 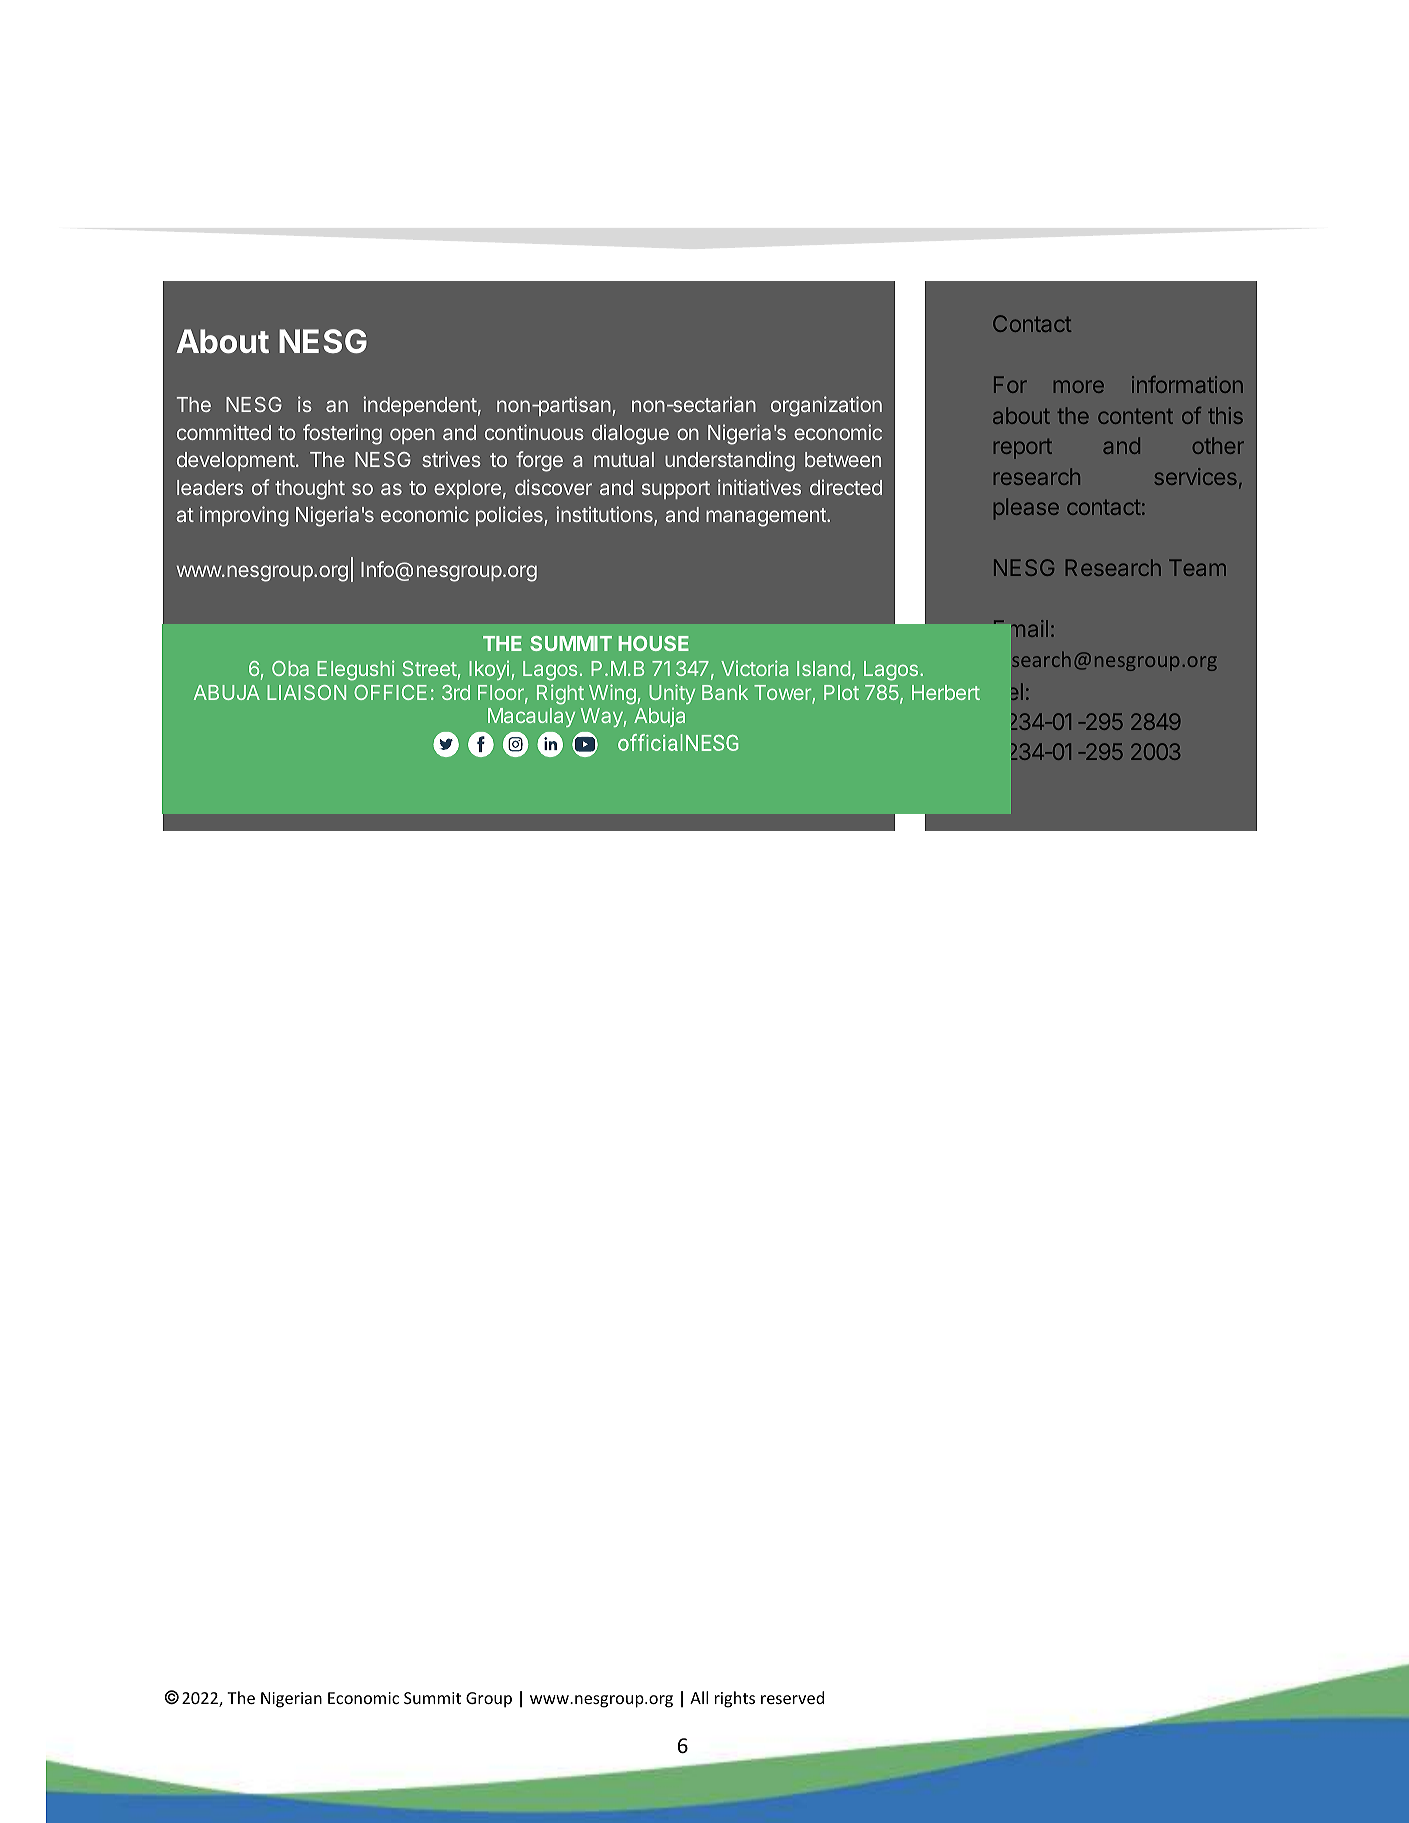 I want to click on understanding, so click(x=730, y=461).
